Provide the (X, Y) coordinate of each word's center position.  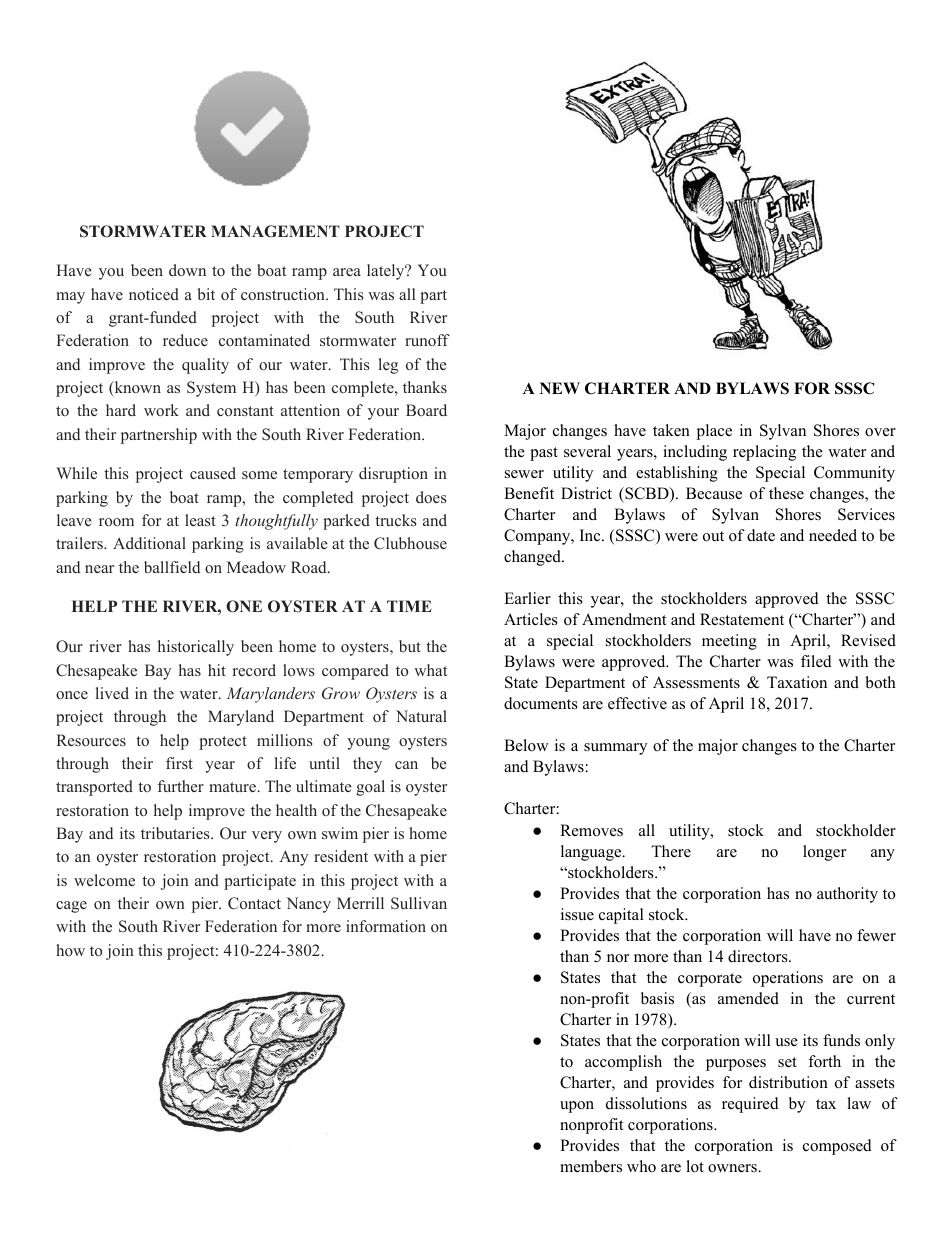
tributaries (176, 833)
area (347, 272)
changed (533, 558)
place (714, 432)
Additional (149, 543)
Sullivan (419, 903)
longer (824, 853)
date (761, 535)
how (70, 950)
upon (577, 1107)
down (187, 270)
